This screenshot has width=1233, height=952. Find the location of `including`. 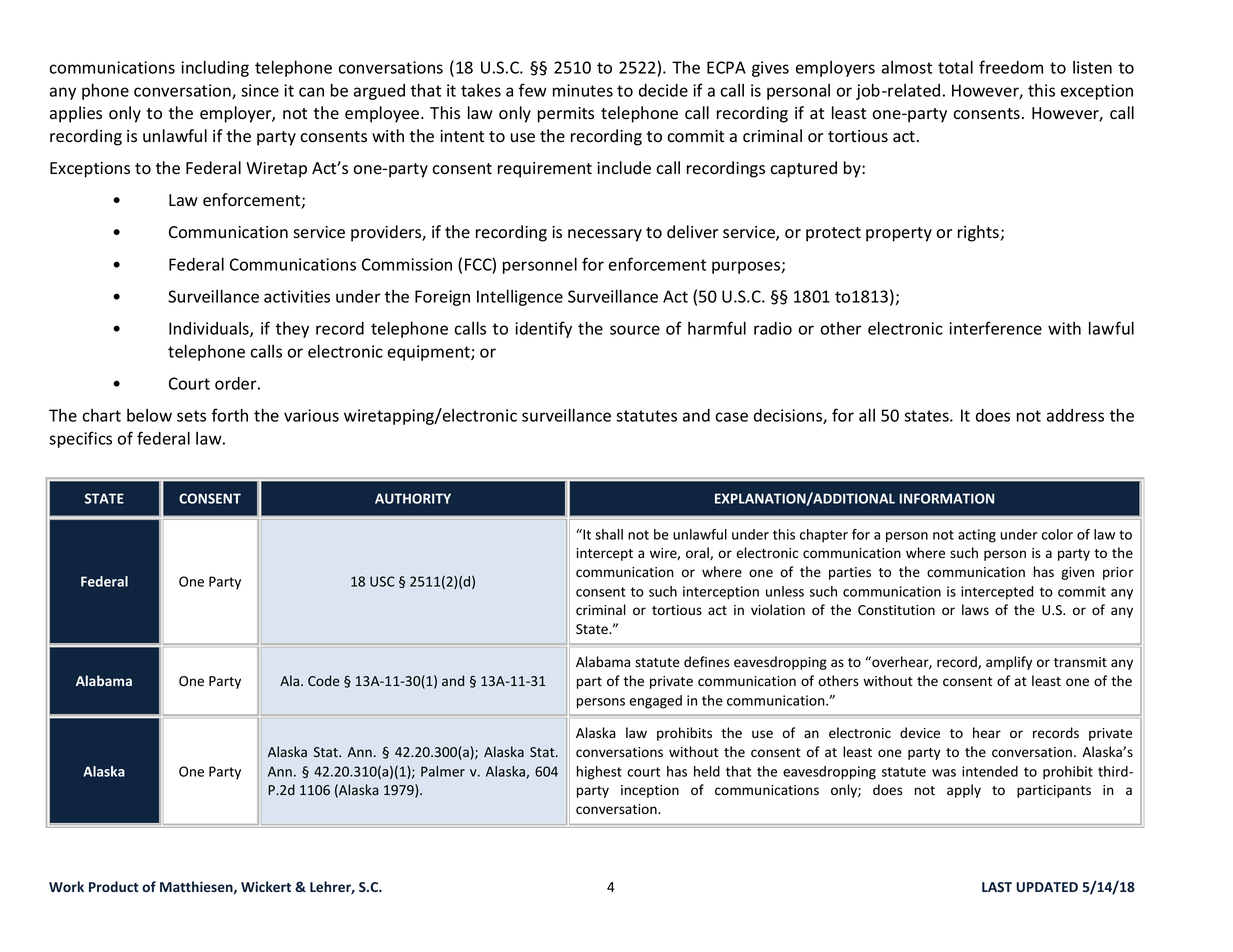

including is located at coordinates (215, 68).
